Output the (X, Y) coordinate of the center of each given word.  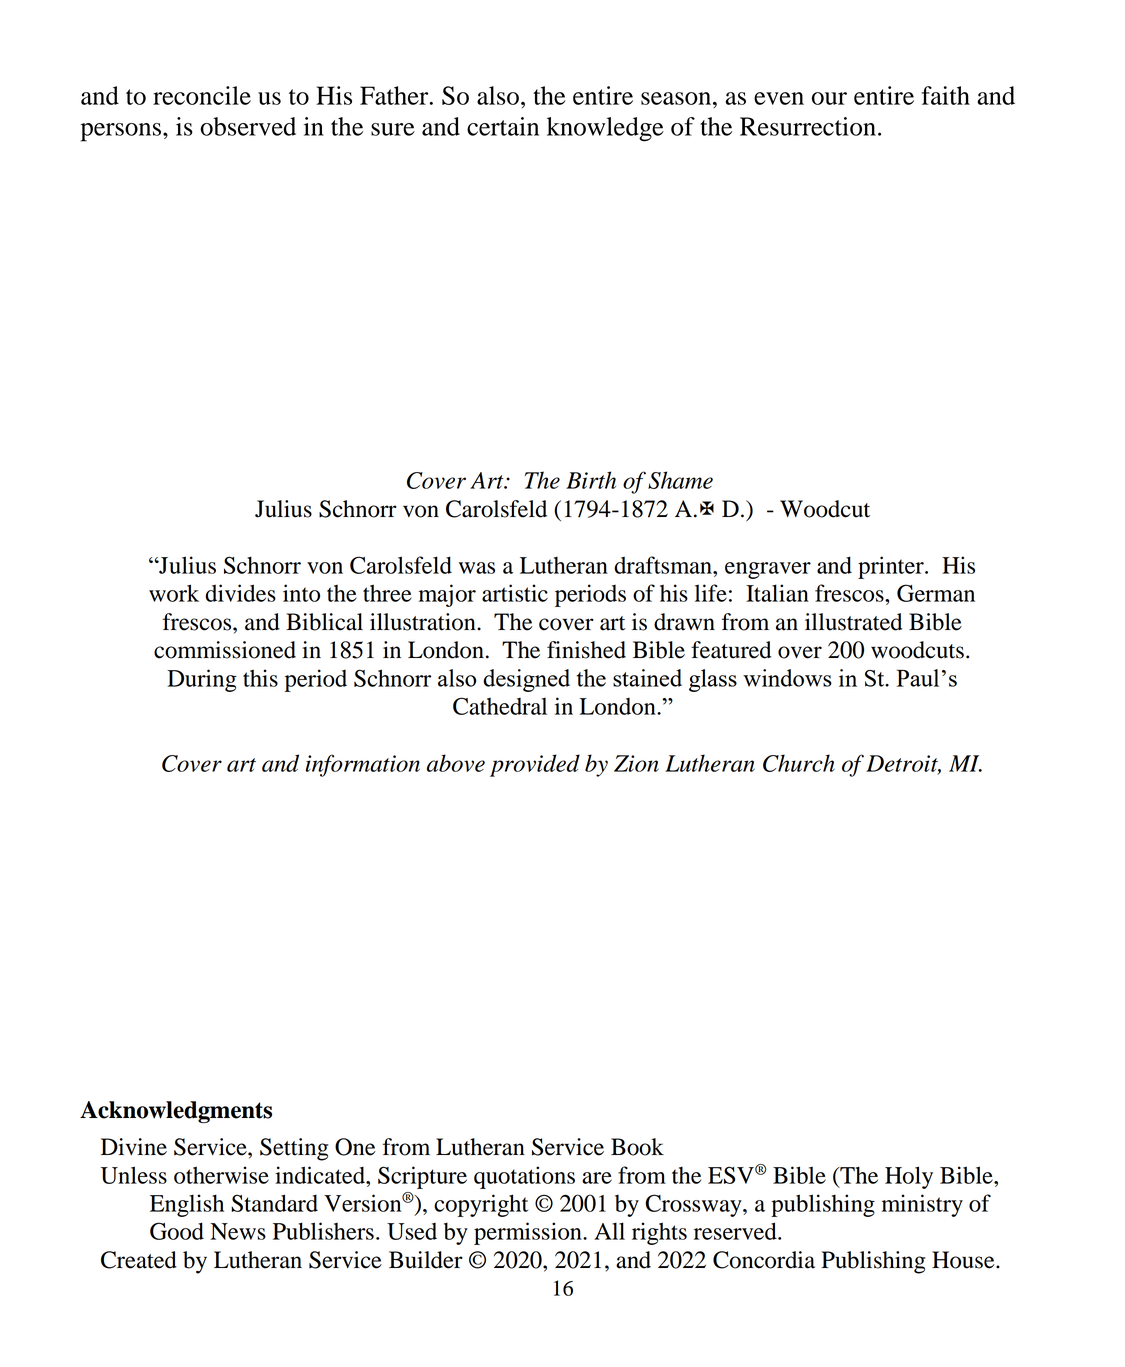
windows (787, 678)
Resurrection (808, 126)
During (202, 680)
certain (503, 126)
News (238, 1231)
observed (248, 126)
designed (526, 680)
